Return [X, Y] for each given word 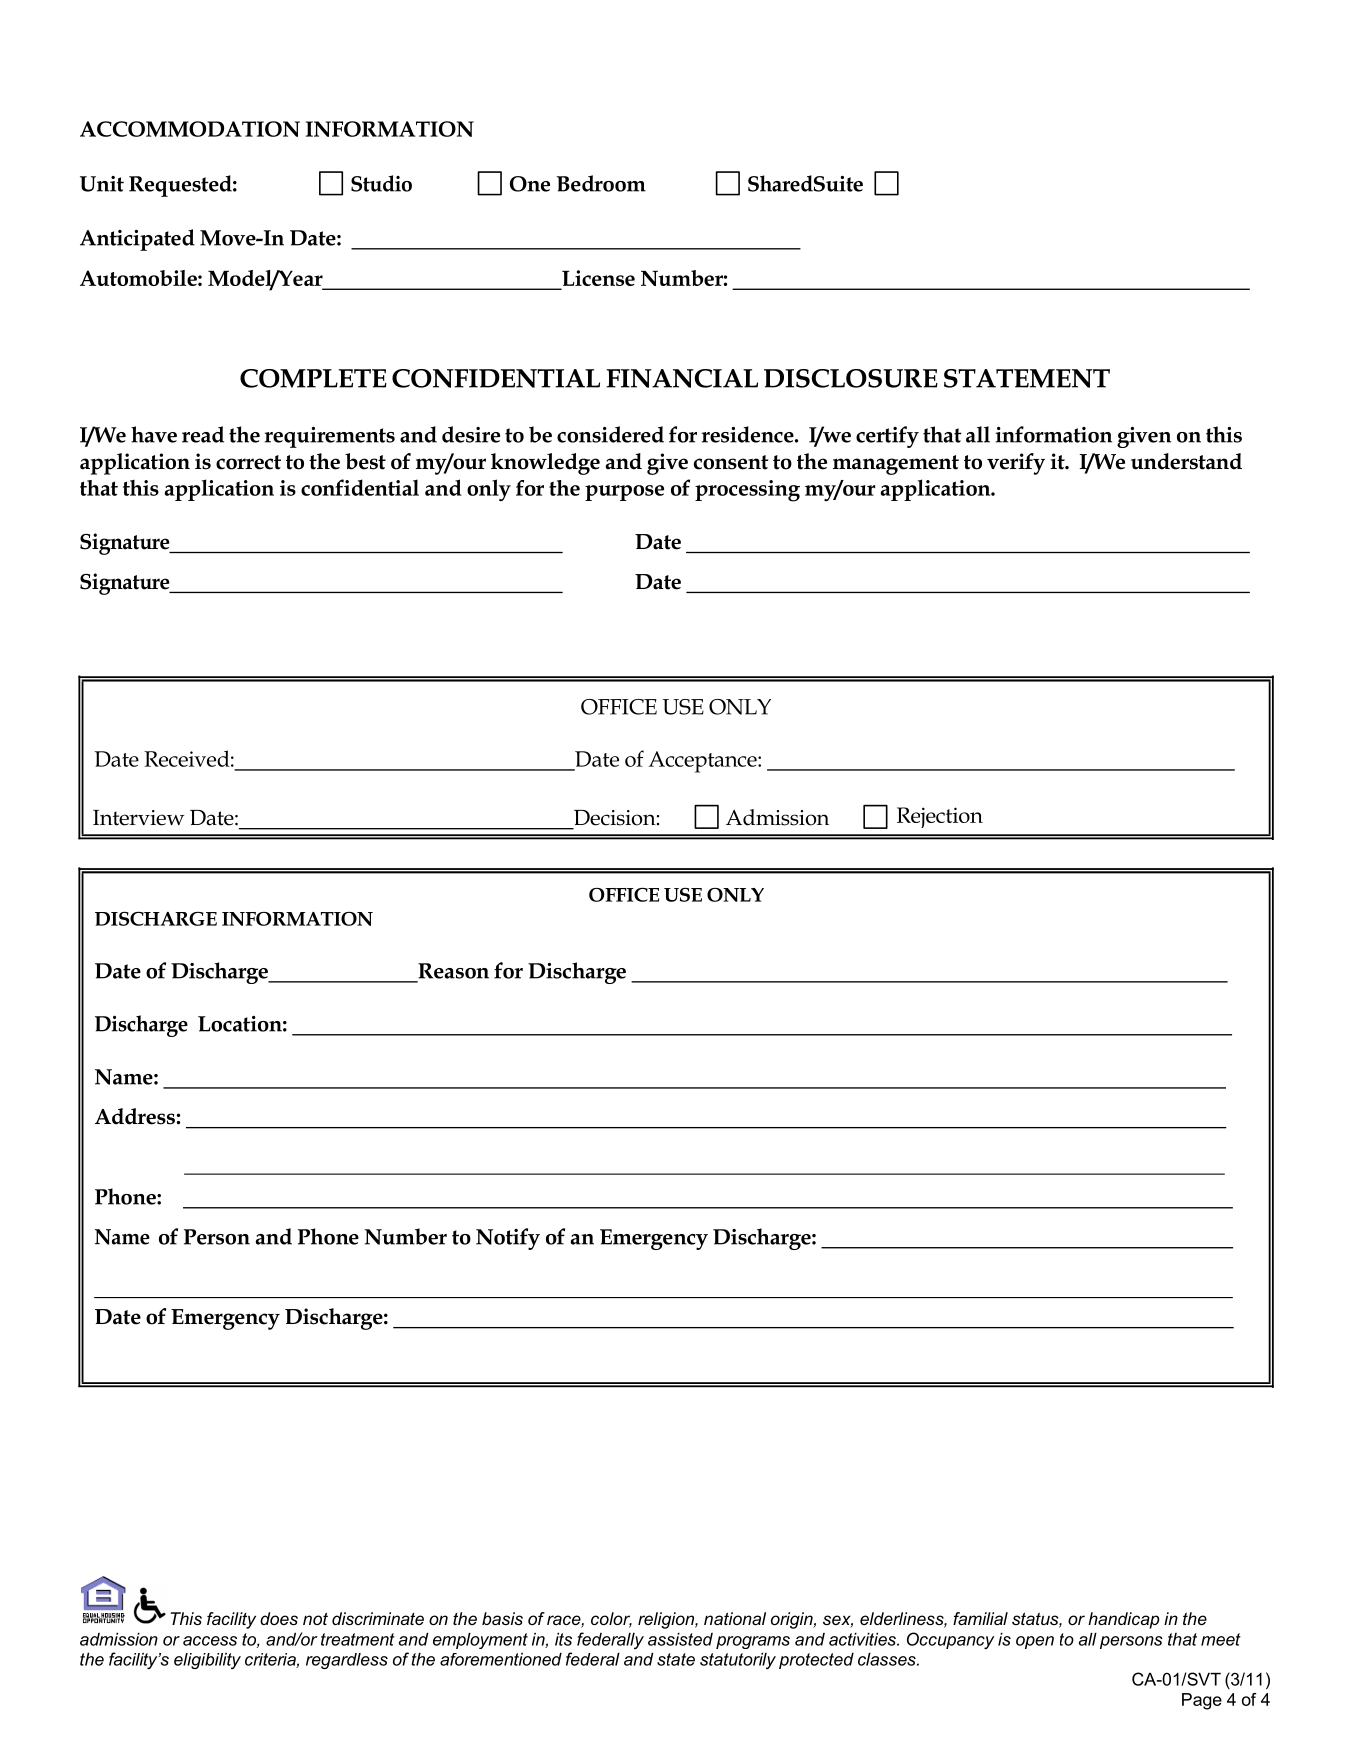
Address [135, 1116]
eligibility [207, 1661]
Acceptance [704, 762]
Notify [508, 1239]
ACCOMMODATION [190, 129]
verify [1016, 464]
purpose [624, 493]
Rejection [940, 817]
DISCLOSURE [851, 378]
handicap [1124, 1620]
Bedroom [601, 183]
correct [248, 462]
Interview [138, 818]
